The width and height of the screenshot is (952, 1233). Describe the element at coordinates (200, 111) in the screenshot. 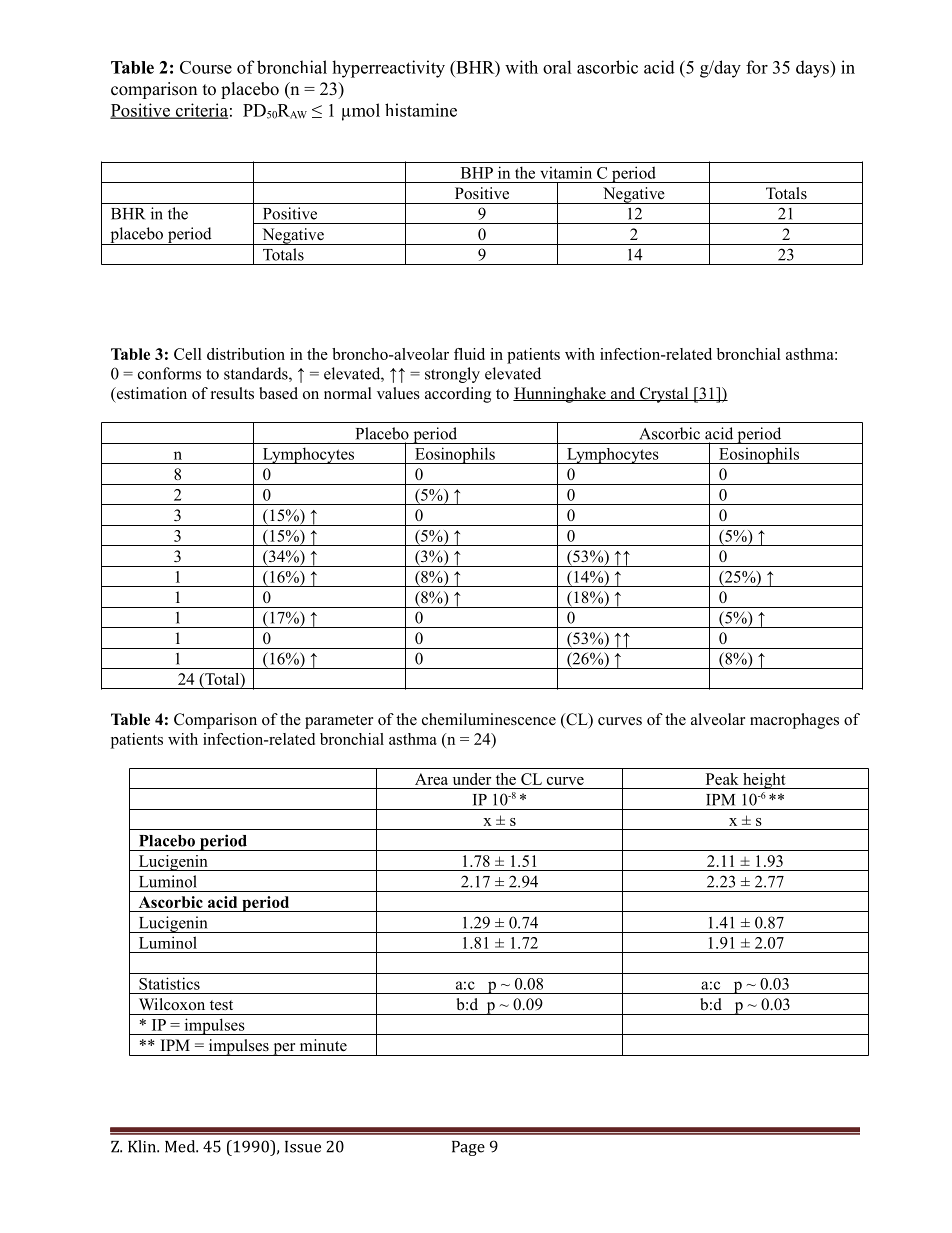

I see `criteria` at that location.
